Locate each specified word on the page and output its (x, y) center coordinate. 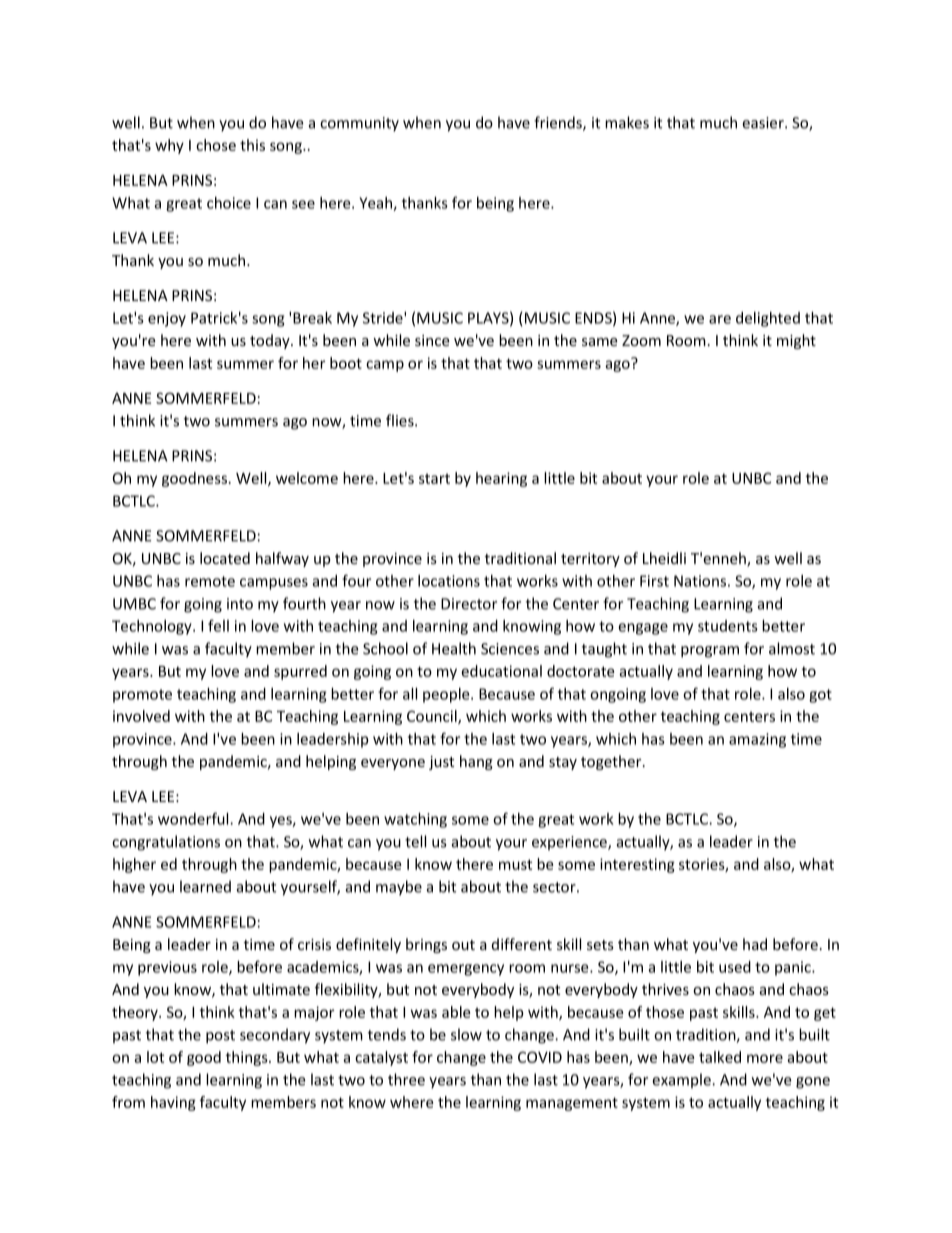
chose (216, 145)
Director (469, 604)
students (728, 626)
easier (764, 123)
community (359, 124)
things (248, 1058)
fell (218, 625)
